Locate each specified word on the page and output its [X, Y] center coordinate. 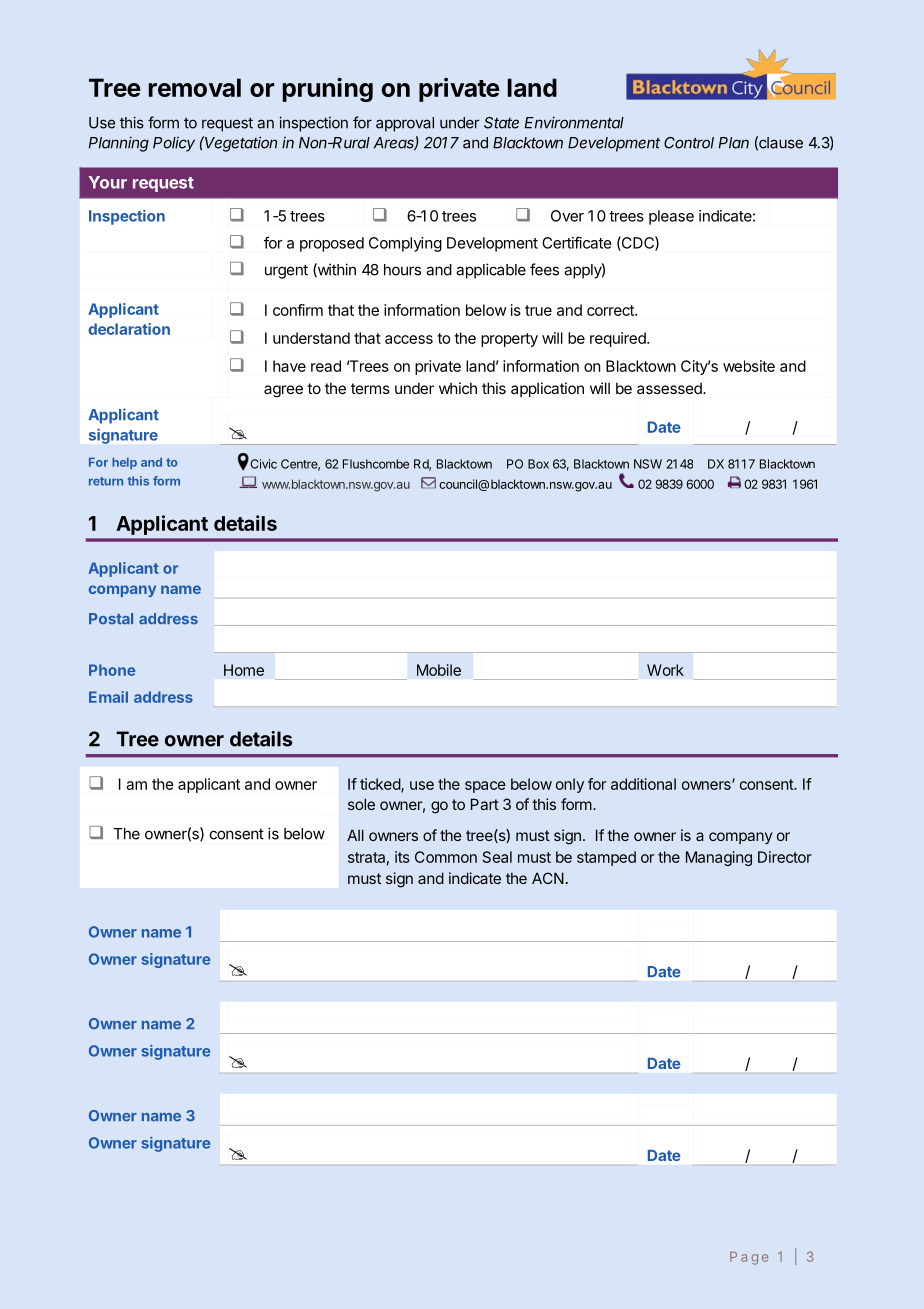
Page [749, 1258]
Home [244, 670]
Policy [174, 144]
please [671, 217]
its [402, 857]
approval [405, 124]
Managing [719, 858]
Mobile [439, 670]
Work [665, 670]
